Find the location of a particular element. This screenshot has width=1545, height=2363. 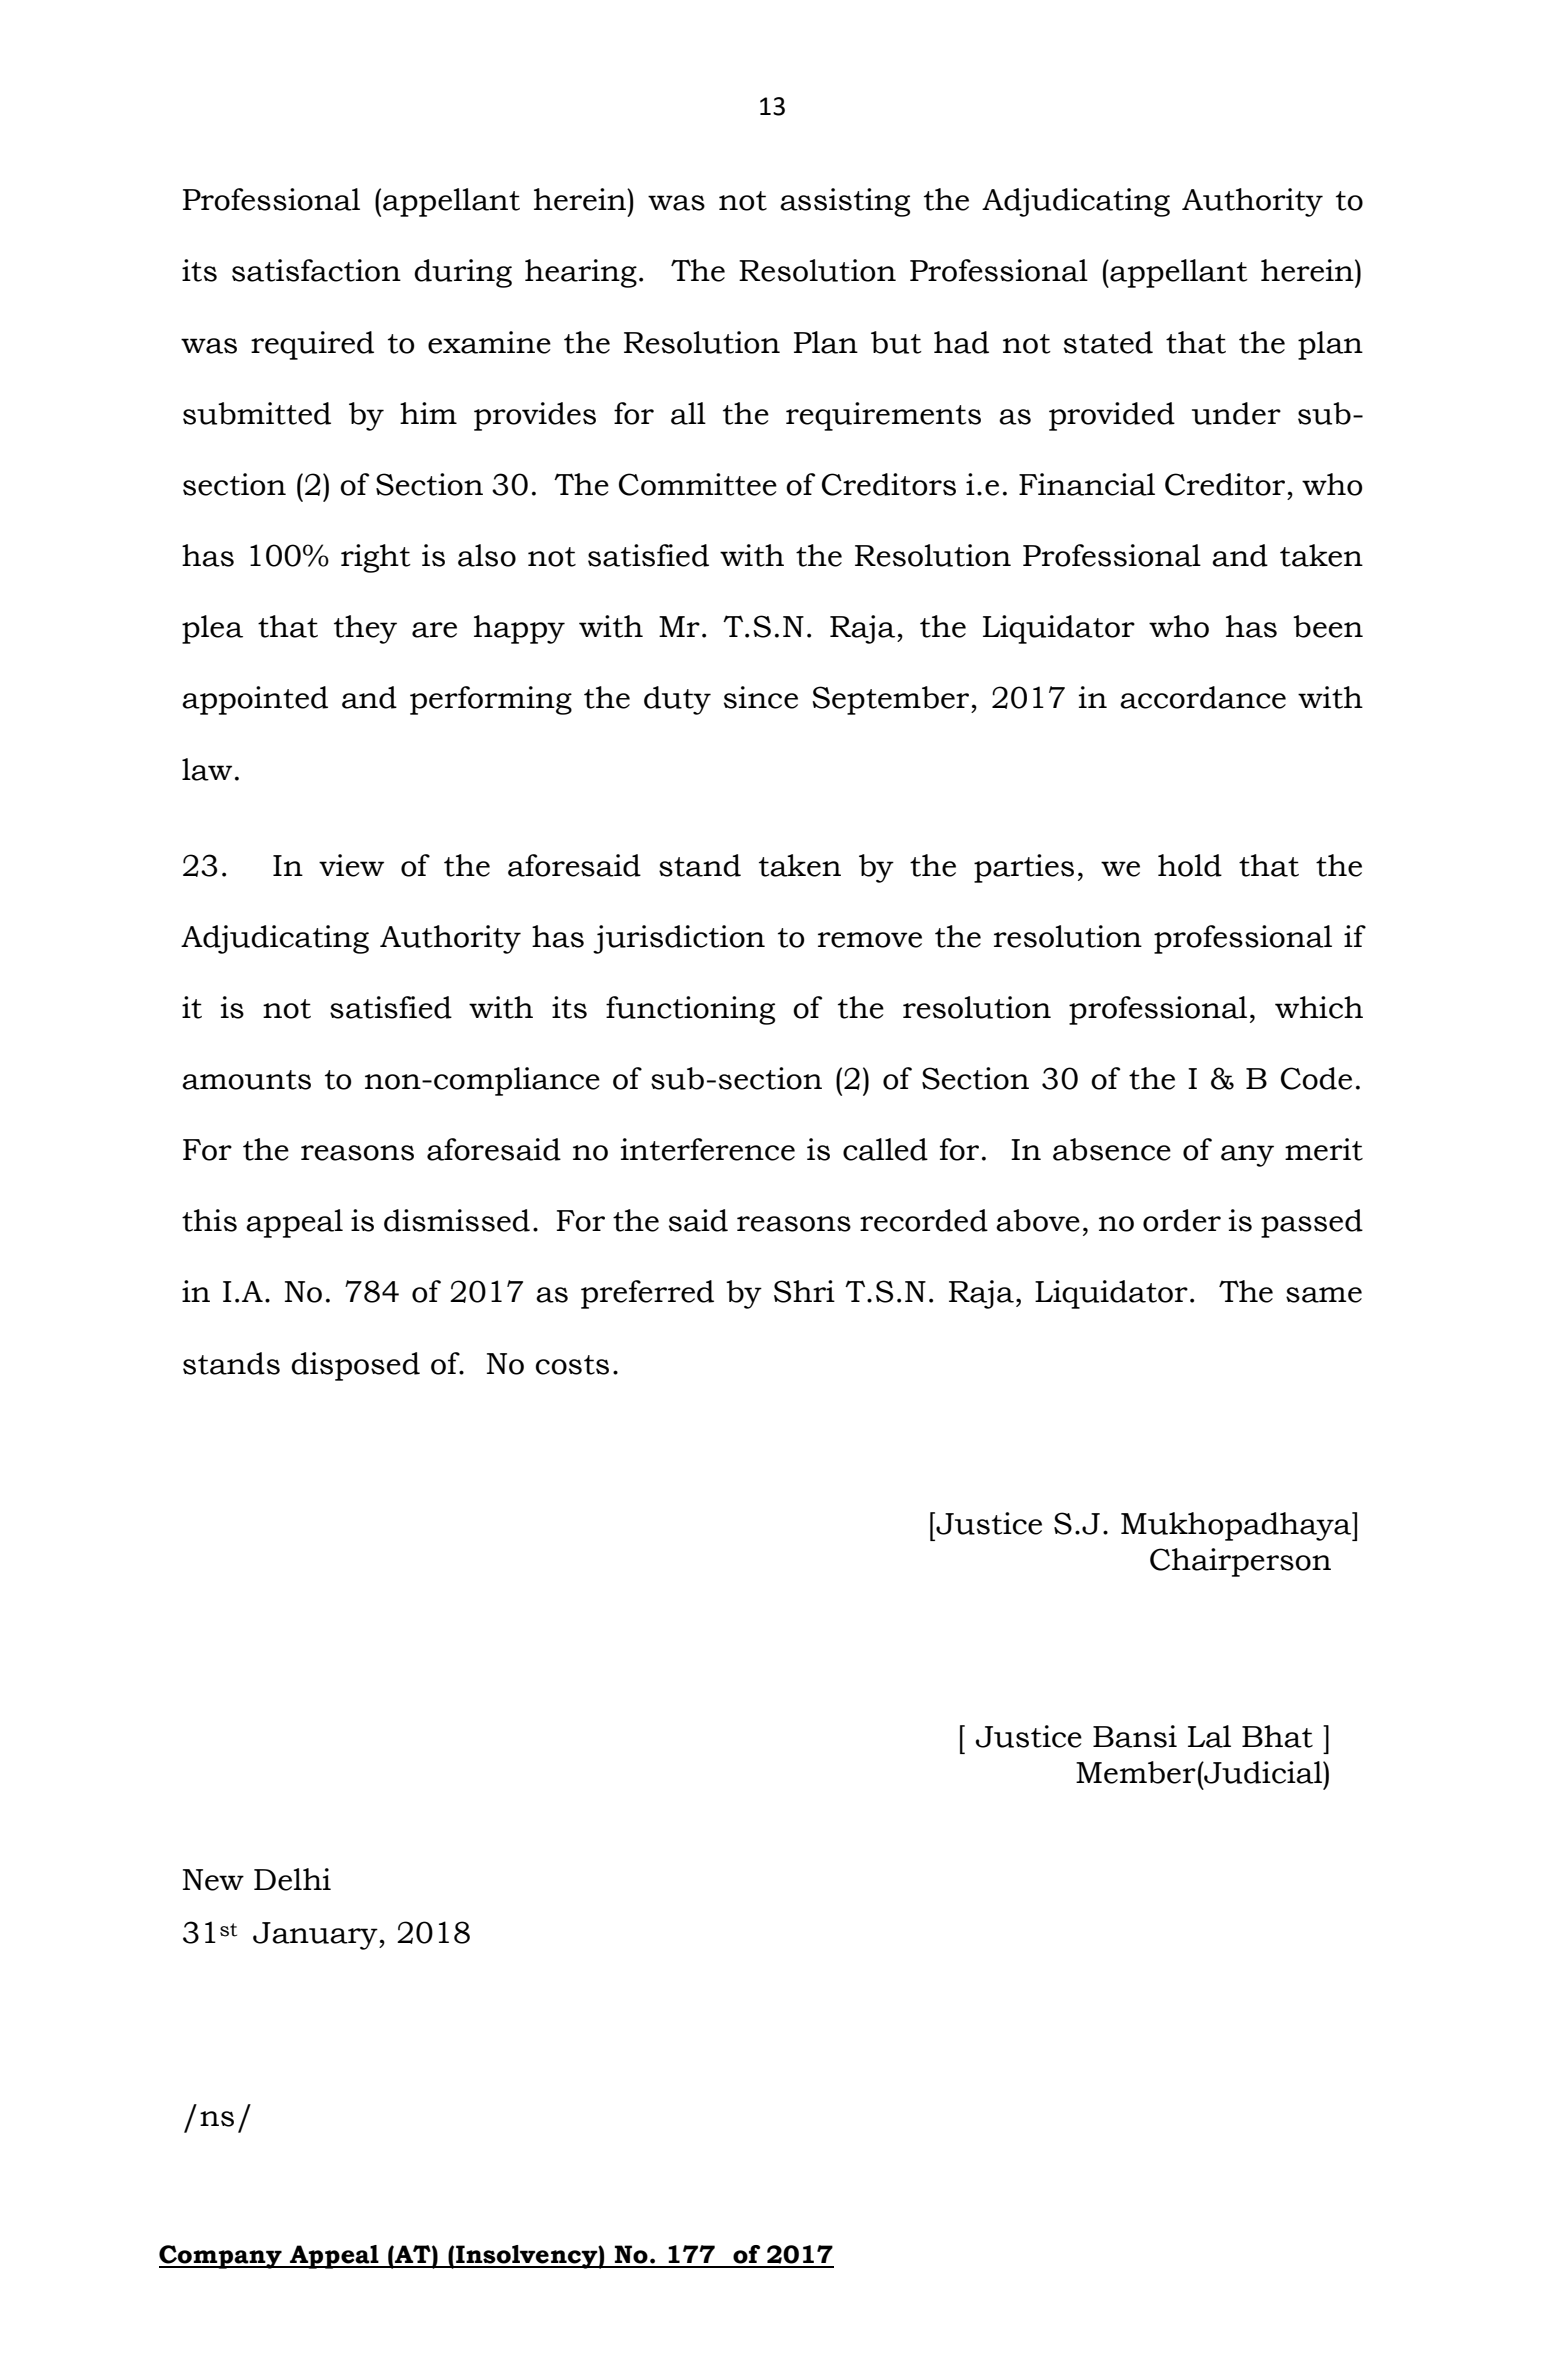

Lal is located at coordinates (1209, 1736).
